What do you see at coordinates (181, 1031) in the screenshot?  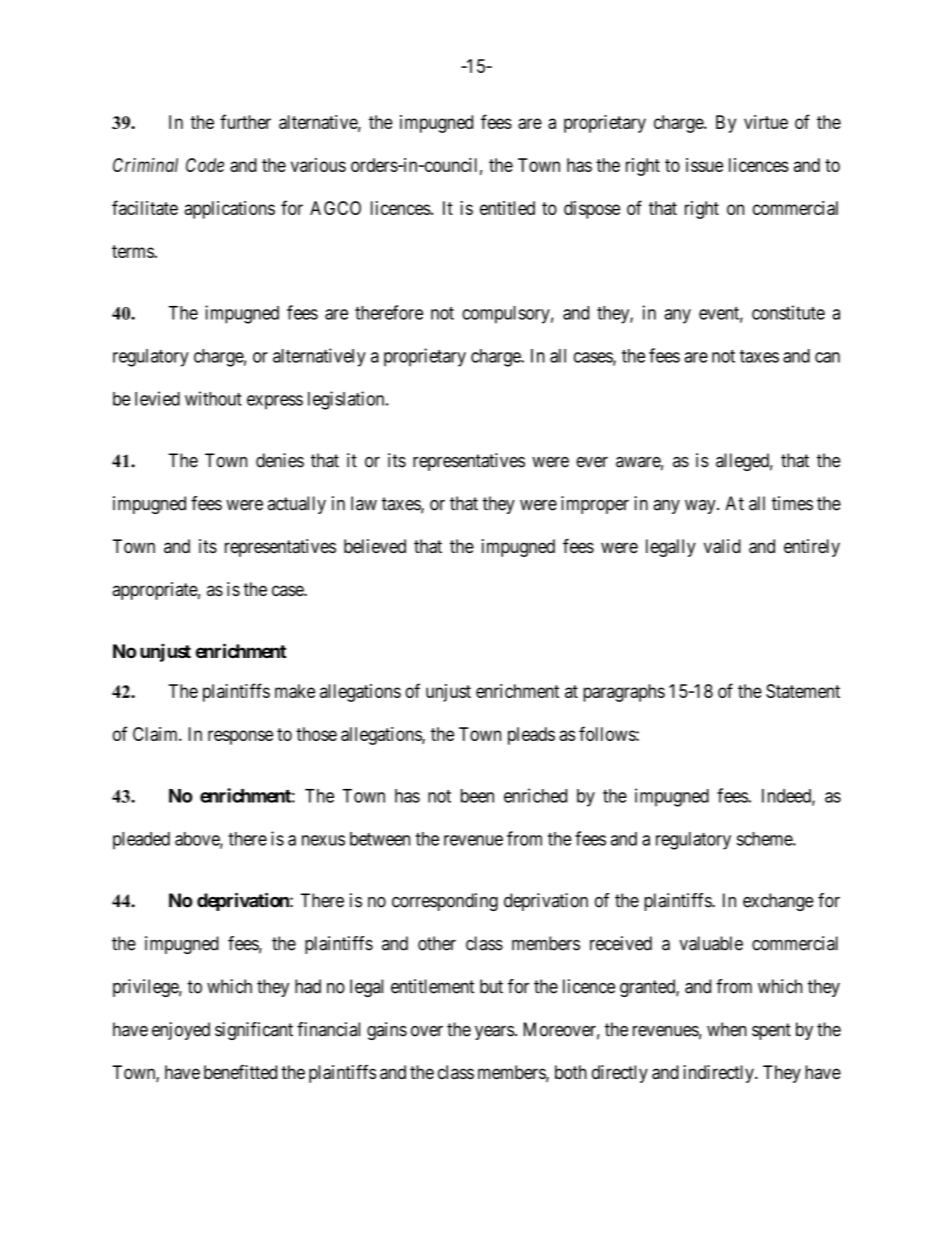 I see `enjoyed` at bounding box center [181, 1031].
